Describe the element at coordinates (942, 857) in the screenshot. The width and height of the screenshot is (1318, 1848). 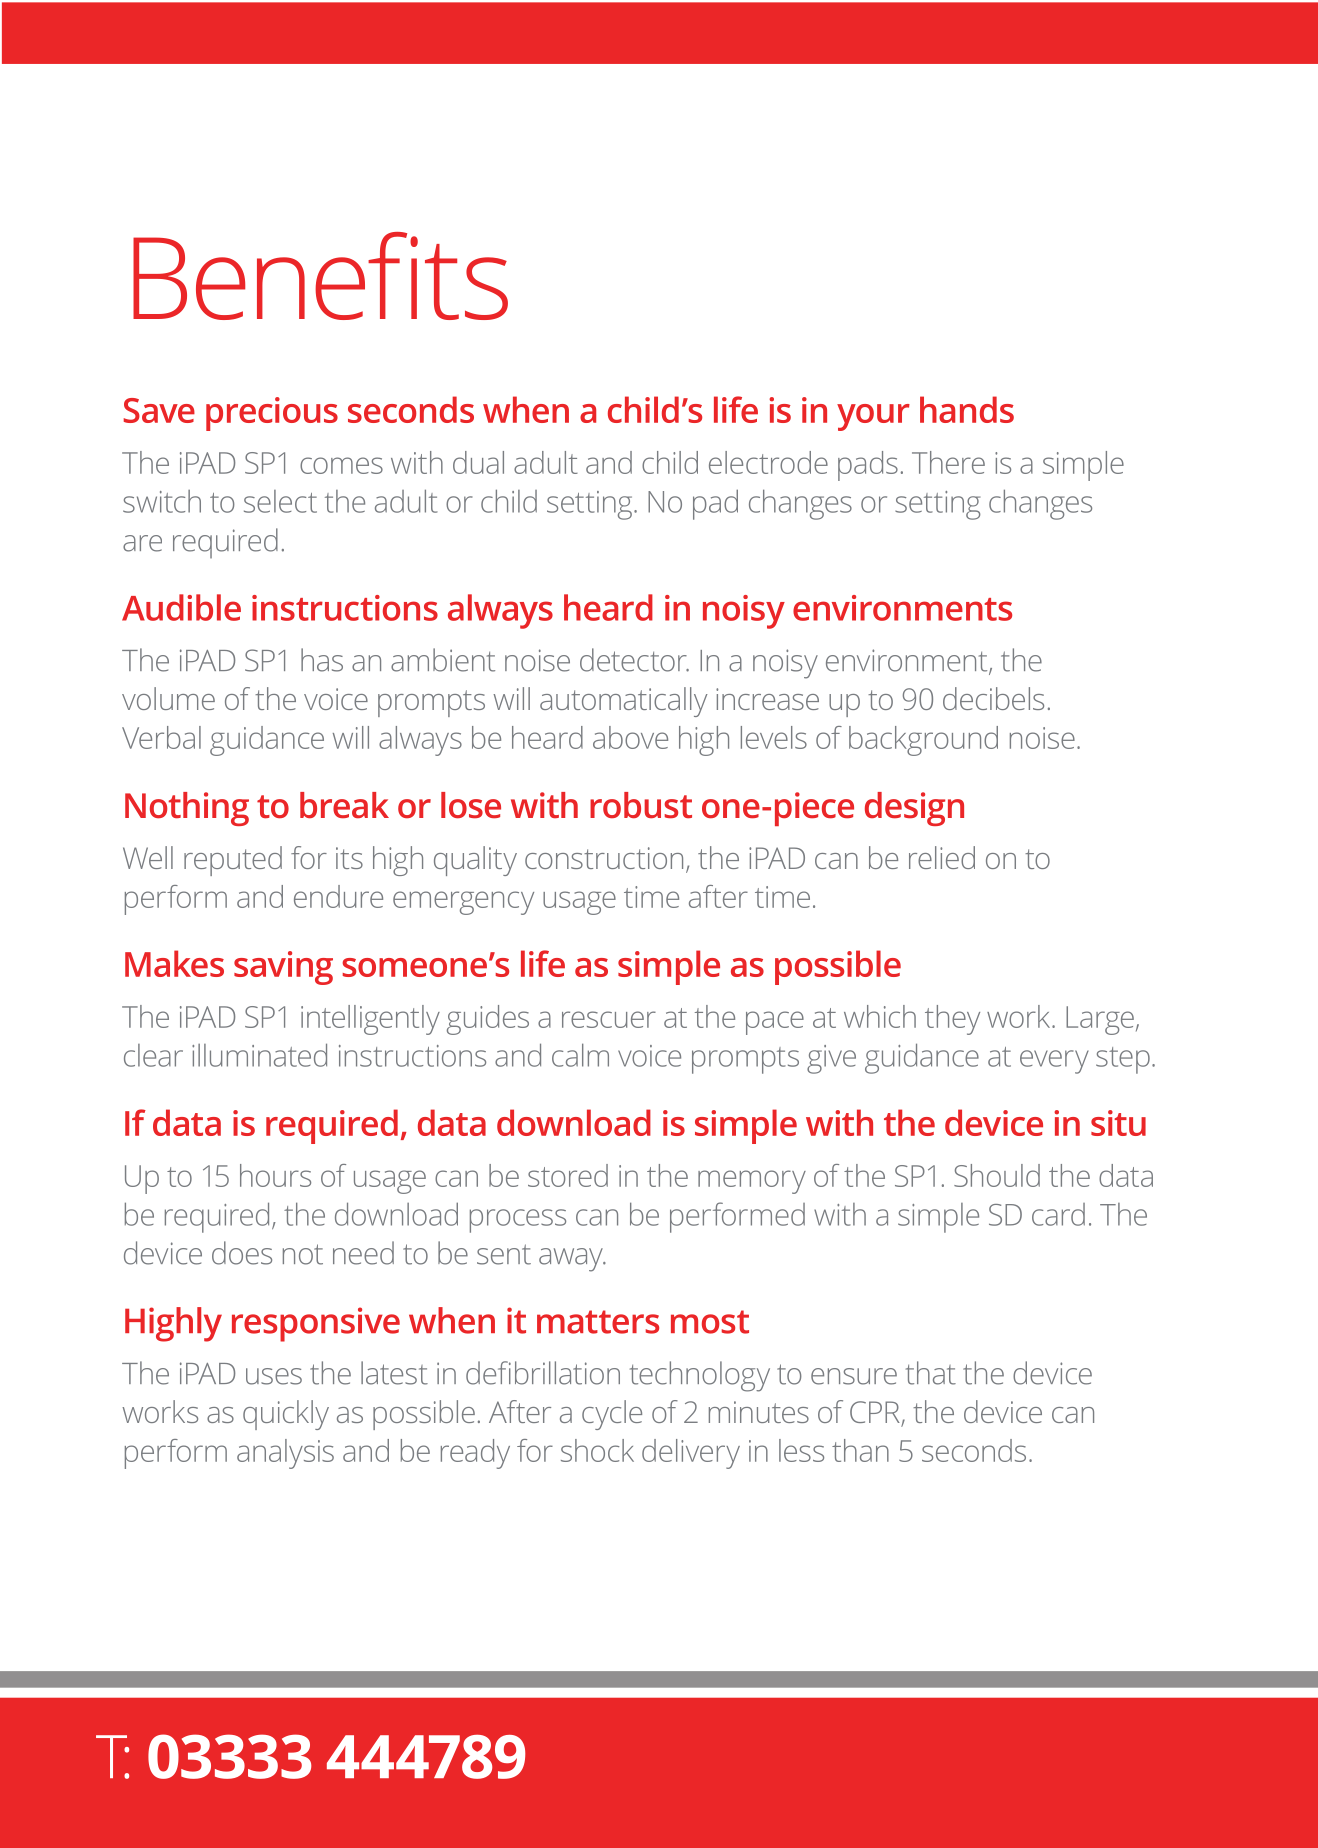
I see `relied` at that location.
